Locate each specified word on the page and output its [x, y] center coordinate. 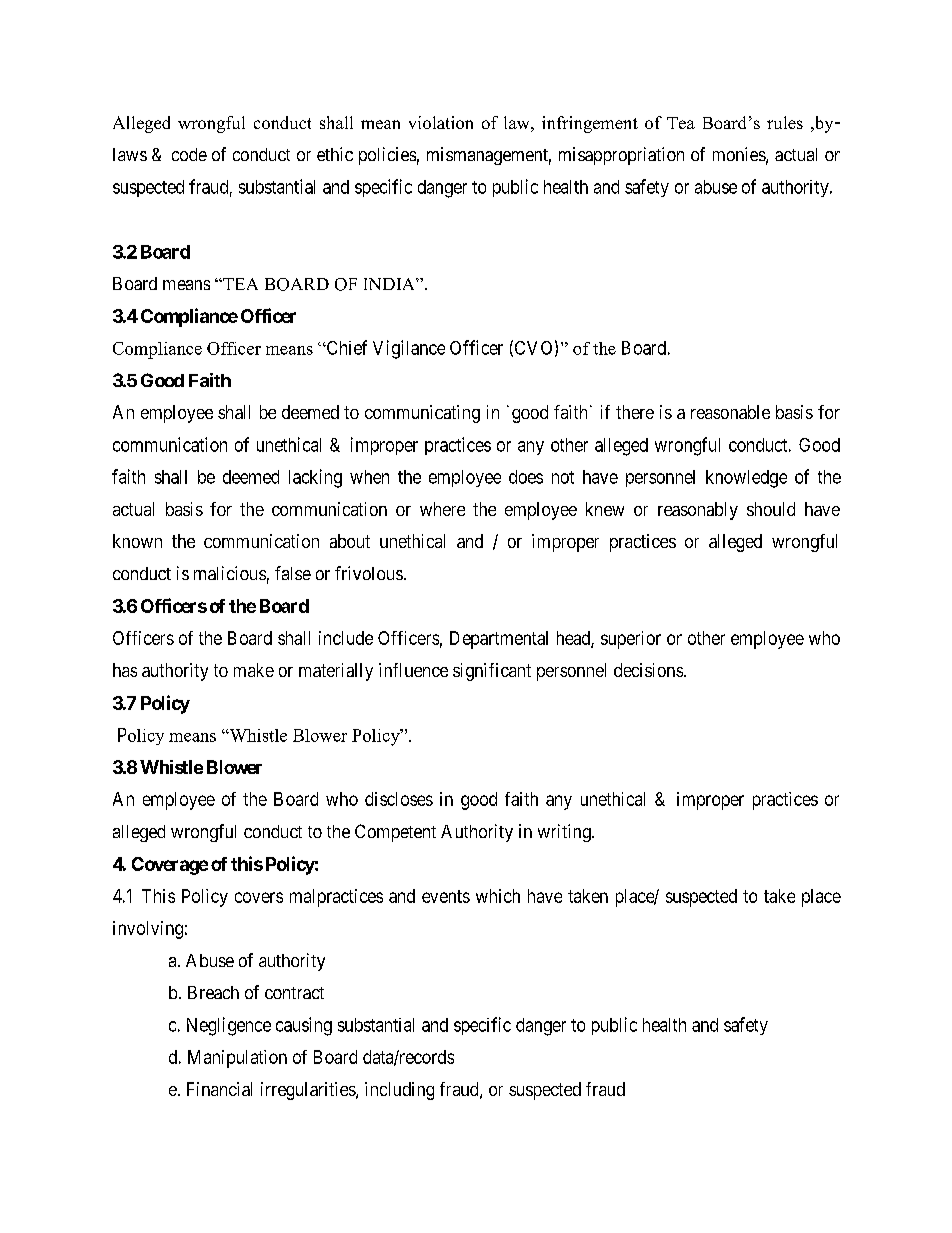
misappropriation [621, 156]
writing [565, 833]
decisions [649, 670]
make [254, 670]
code [189, 154]
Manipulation [237, 1059]
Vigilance [409, 349]
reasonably [698, 511]
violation [441, 122]
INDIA [390, 284]
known [137, 541]
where [442, 509]
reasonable [730, 412]
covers [259, 897]
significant [492, 672]
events [446, 896]
